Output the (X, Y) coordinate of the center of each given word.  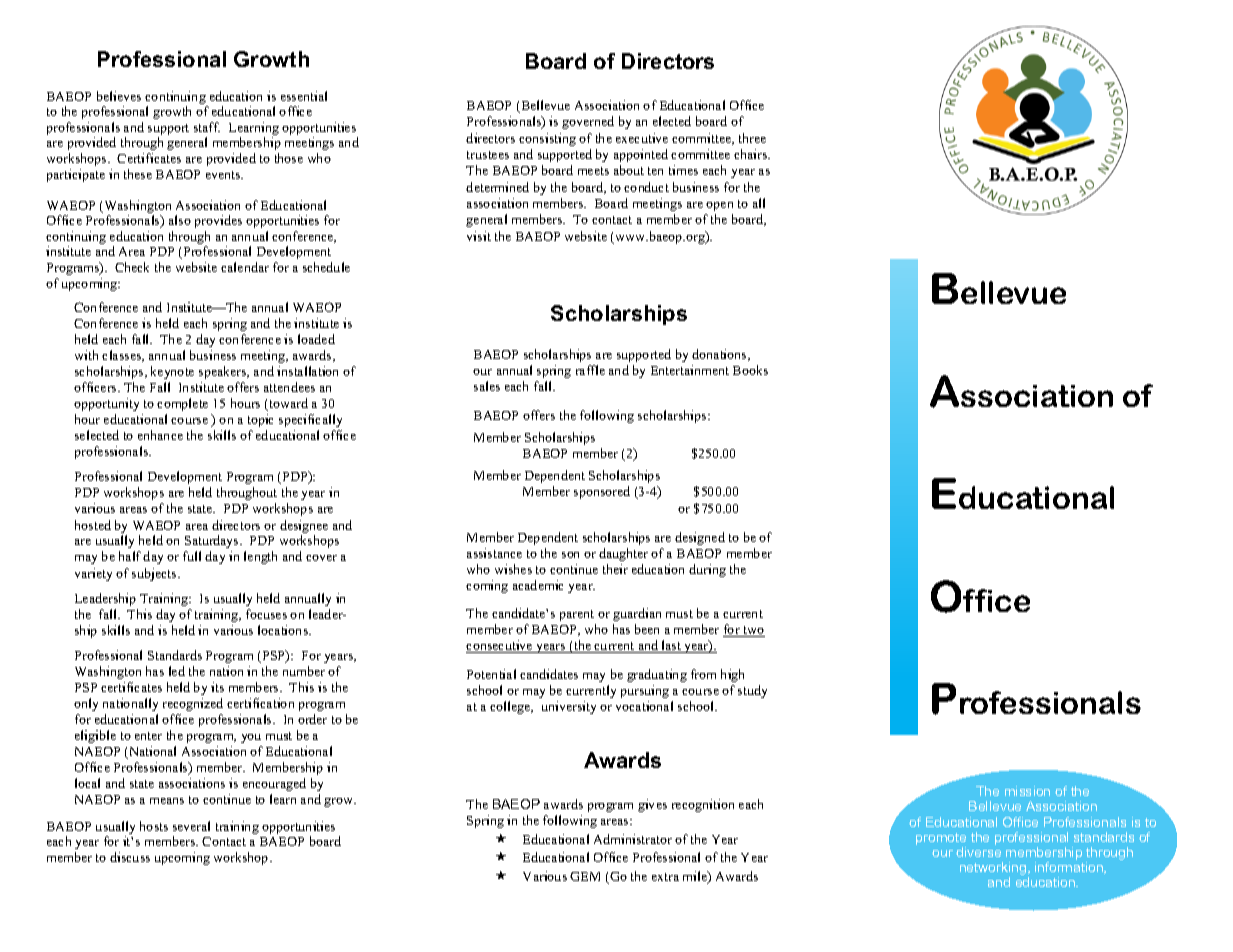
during (707, 570)
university (569, 707)
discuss (130, 857)
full (192, 556)
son (570, 555)
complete (182, 404)
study (752, 691)
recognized (193, 704)
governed (588, 122)
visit (479, 236)
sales (487, 386)
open (719, 206)
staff (207, 127)
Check (132, 267)
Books (750, 370)
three (752, 138)
